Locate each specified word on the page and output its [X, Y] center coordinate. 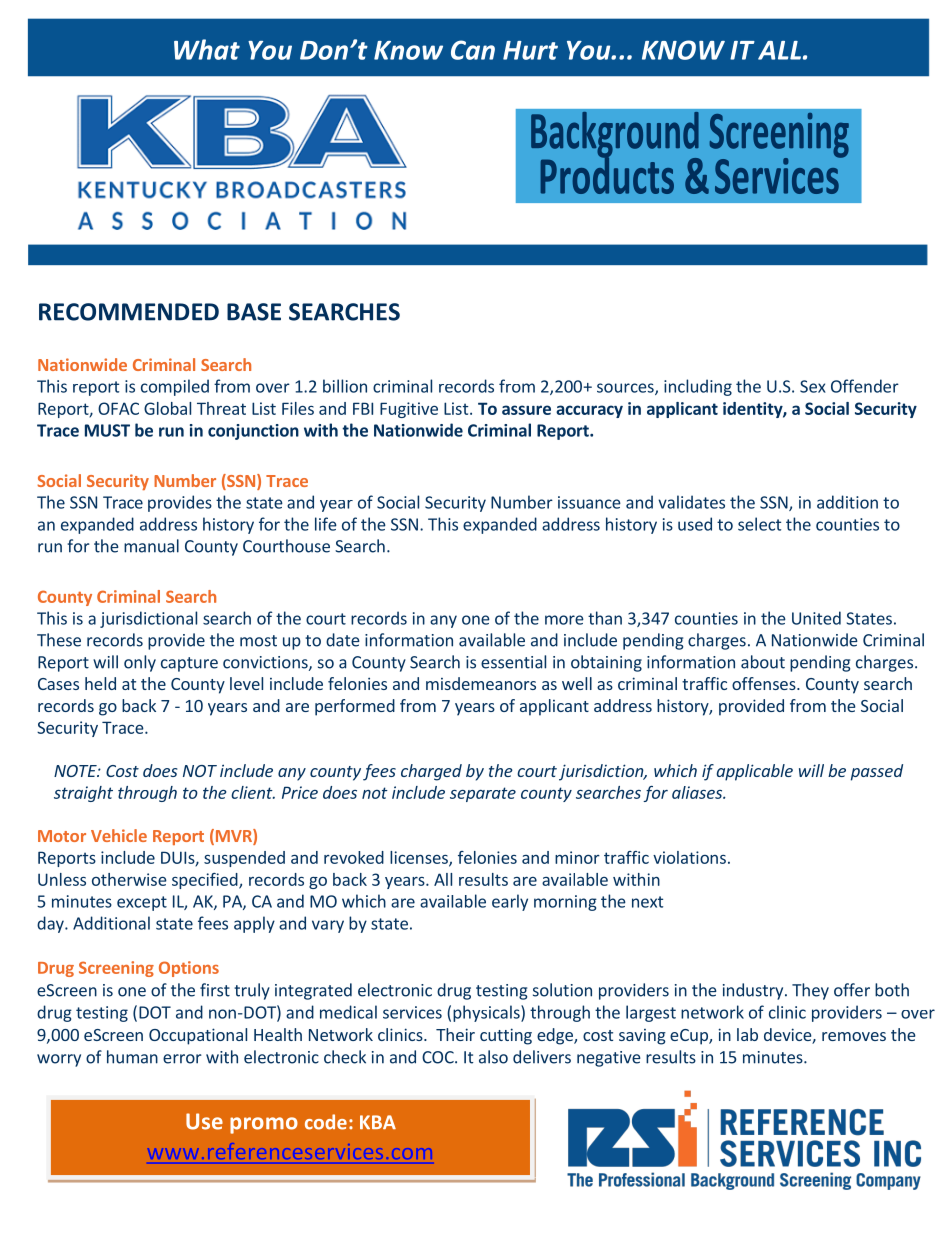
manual [151, 546]
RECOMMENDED [129, 312]
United [816, 618]
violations [689, 857]
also [493, 1057]
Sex [813, 386]
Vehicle [119, 835]
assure [526, 410]
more [564, 620]
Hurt [530, 50]
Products [607, 174]
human [132, 1057]
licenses [420, 858]
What [207, 49]
